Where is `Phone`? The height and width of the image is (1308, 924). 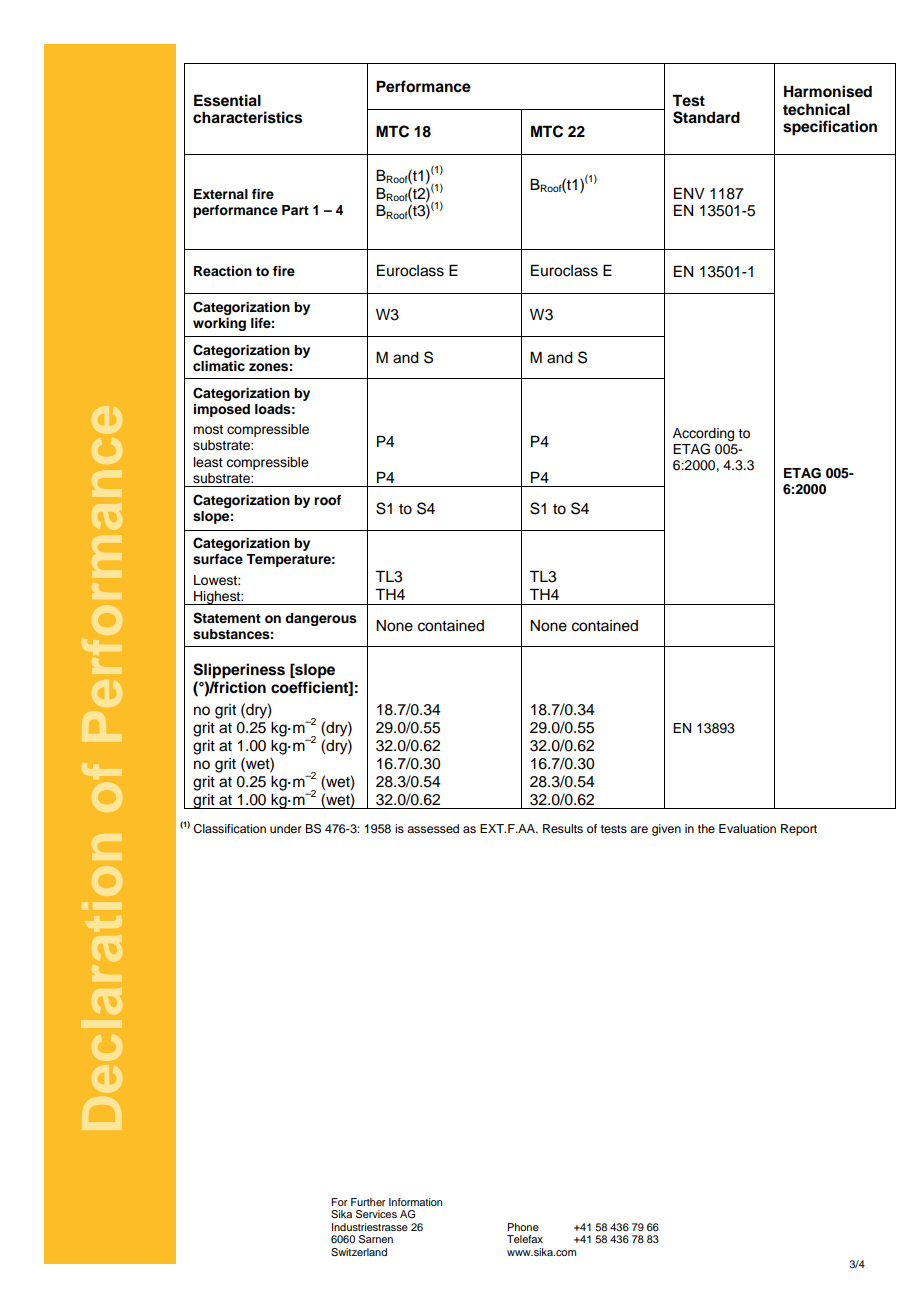 Phone is located at coordinates (523, 1227).
